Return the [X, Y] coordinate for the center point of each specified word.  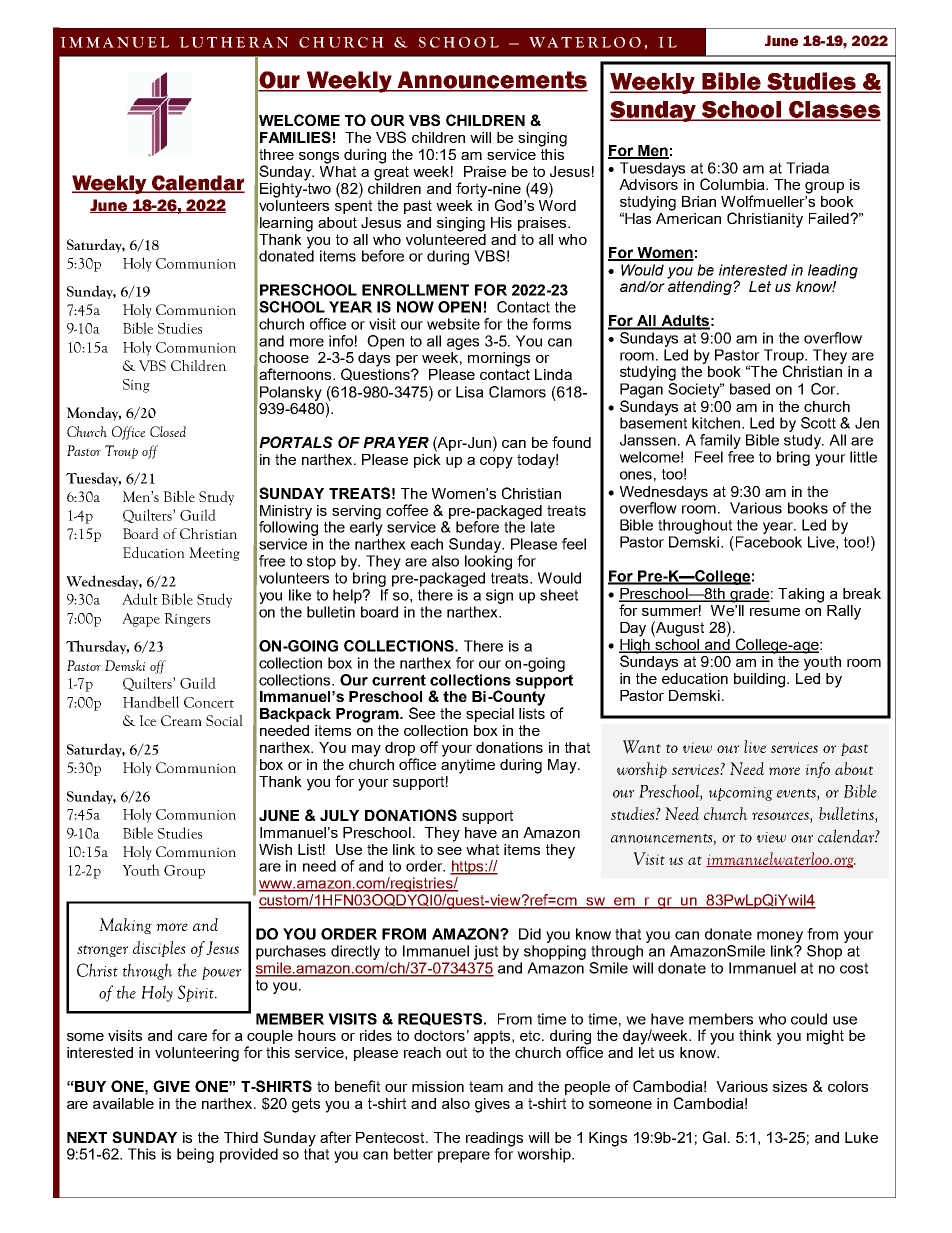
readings [494, 1140]
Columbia [733, 184]
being [195, 1155]
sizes [790, 1086]
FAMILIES [295, 137]
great [391, 172]
